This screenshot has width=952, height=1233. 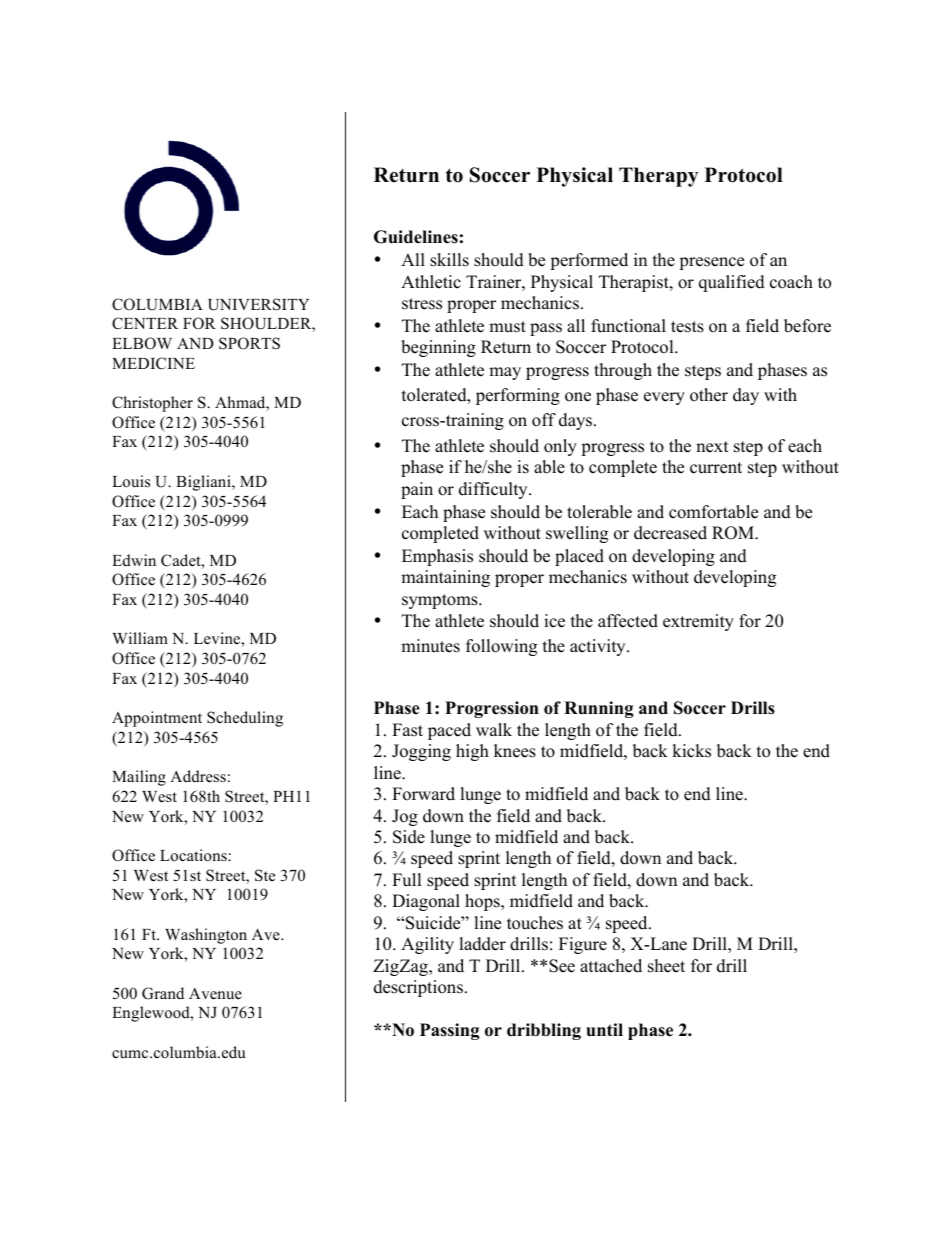 I want to click on current, so click(x=716, y=468).
